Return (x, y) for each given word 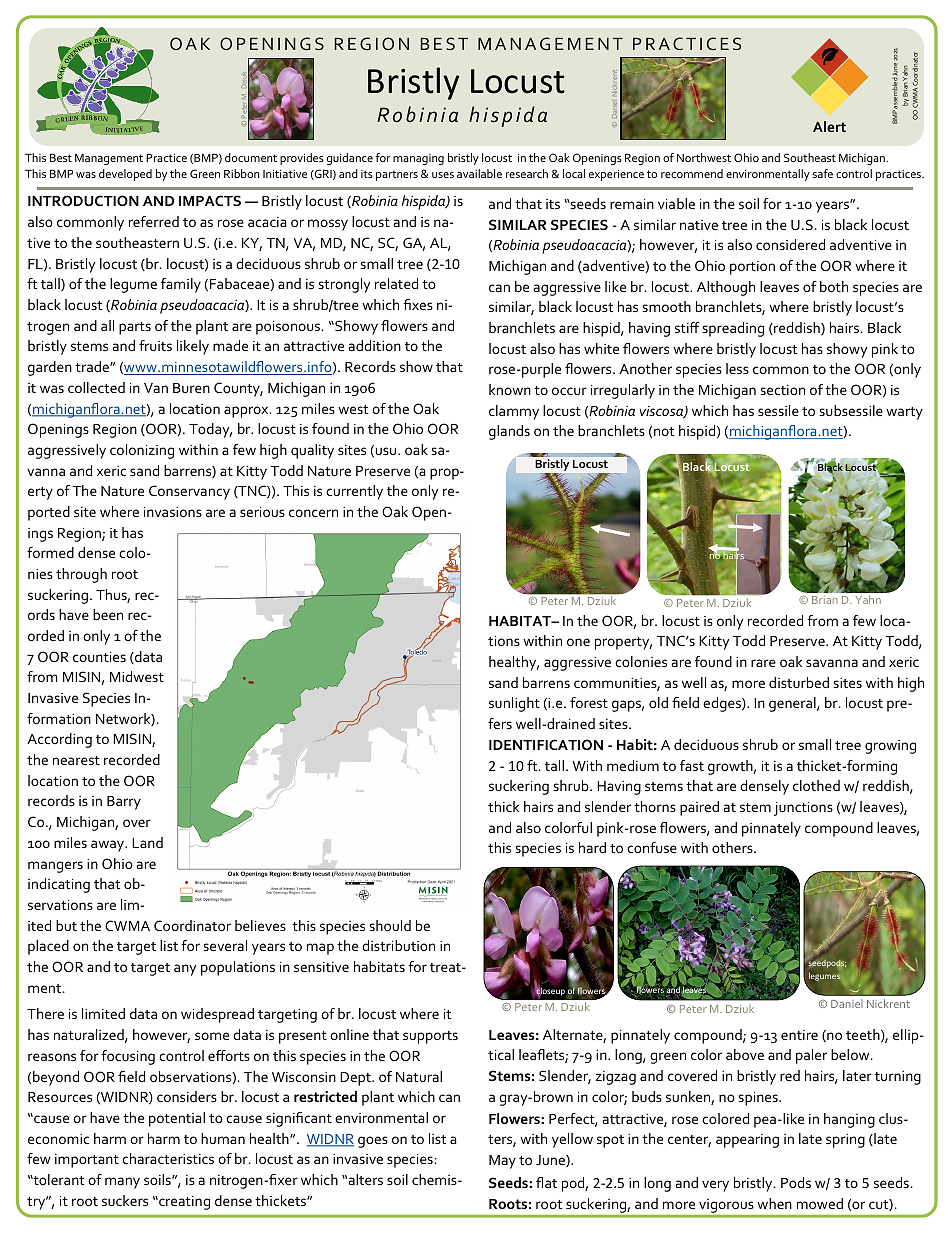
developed (125, 175)
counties (99, 657)
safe (823, 173)
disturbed (799, 682)
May (502, 1162)
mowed (820, 1203)
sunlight (514, 704)
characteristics (168, 1158)
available (479, 173)
